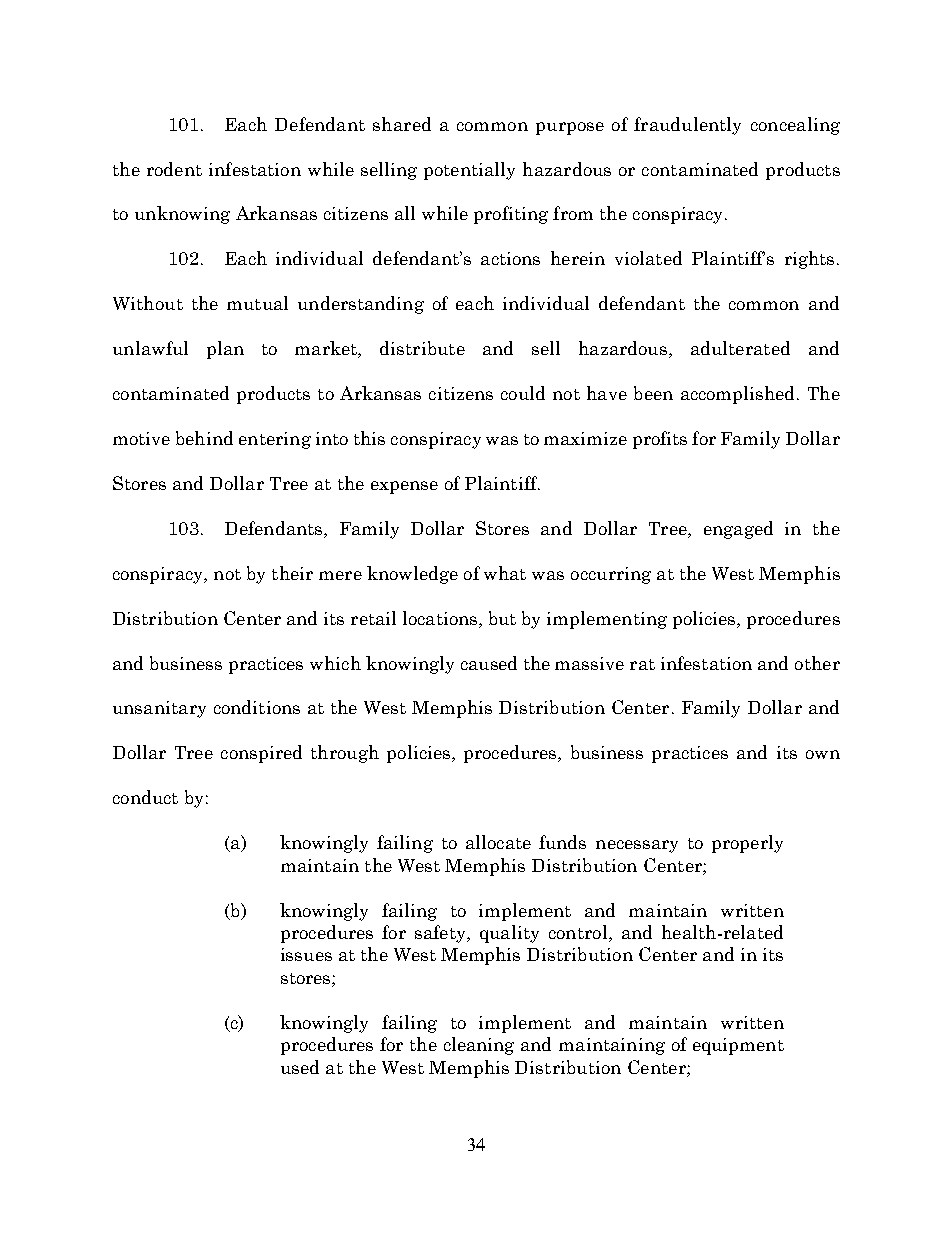 Image resolution: width=952 pixels, height=1233 pixels. Describe the element at coordinates (687, 126) in the screenshot. I see `fraudulently` at that location.
